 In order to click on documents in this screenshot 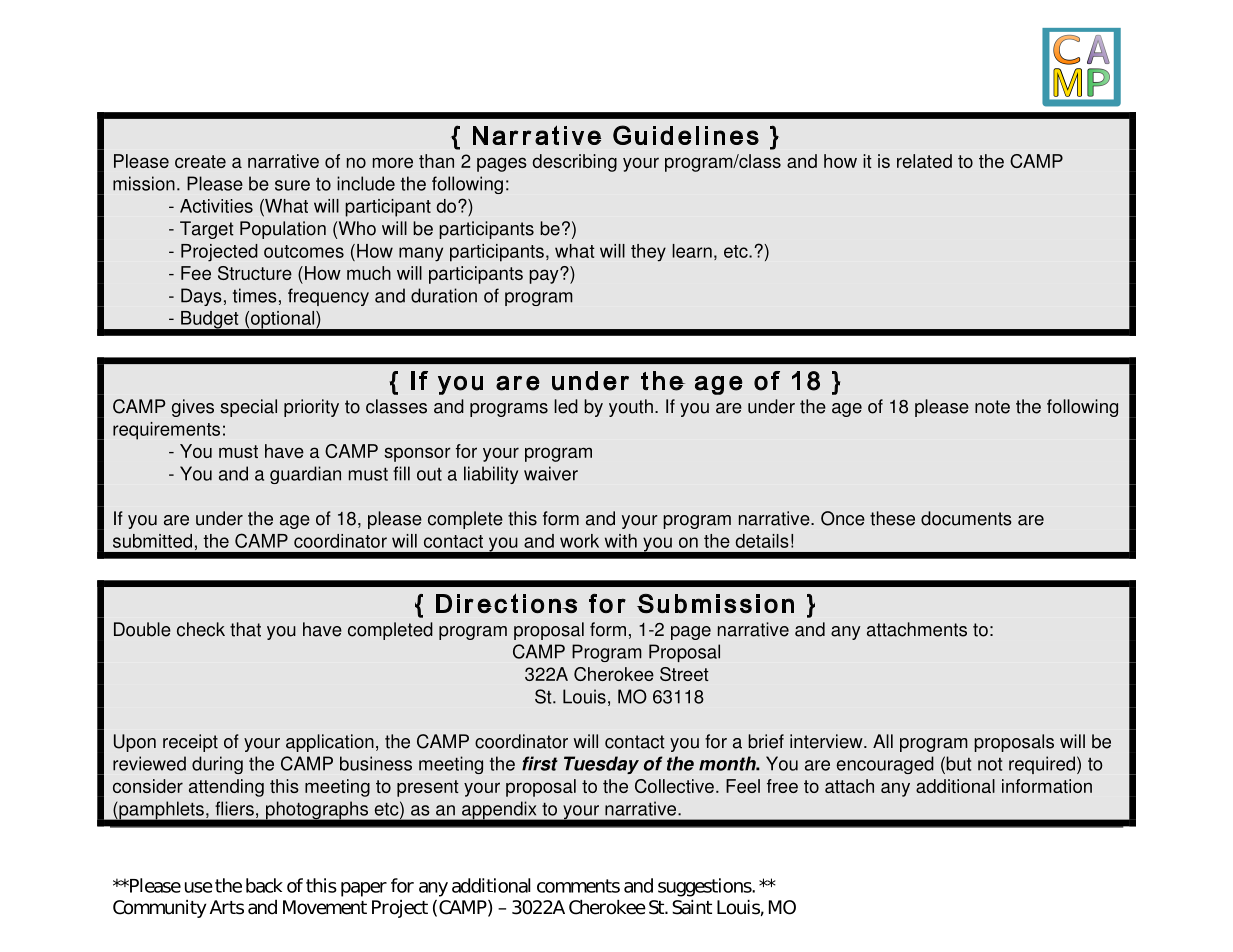, I will do `click(966, 518)`.
